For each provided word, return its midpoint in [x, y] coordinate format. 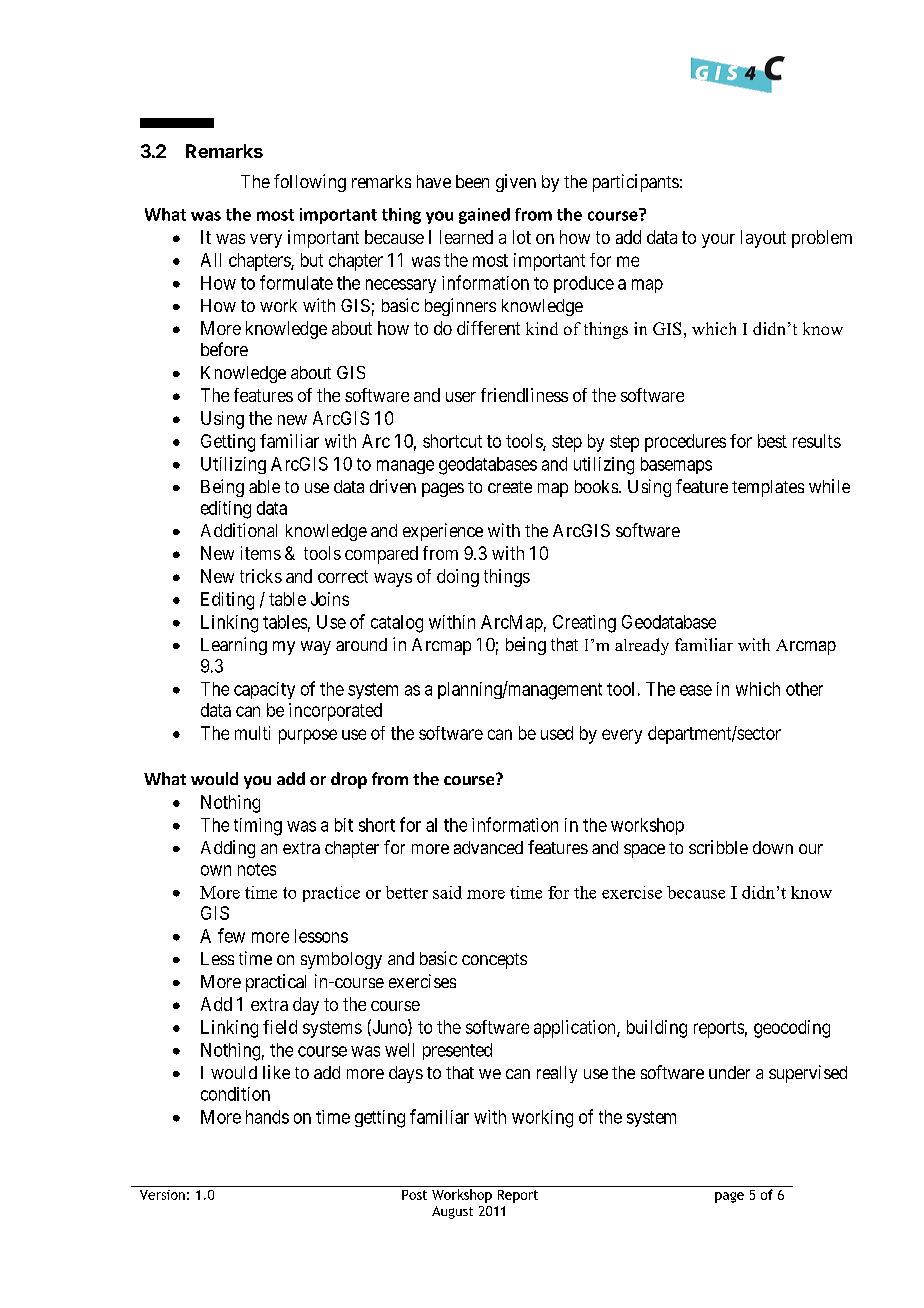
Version [162, 1195]
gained [484, 216]
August [452, 1212]
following [310, 183]
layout [763, 239]
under [729, 1072]
